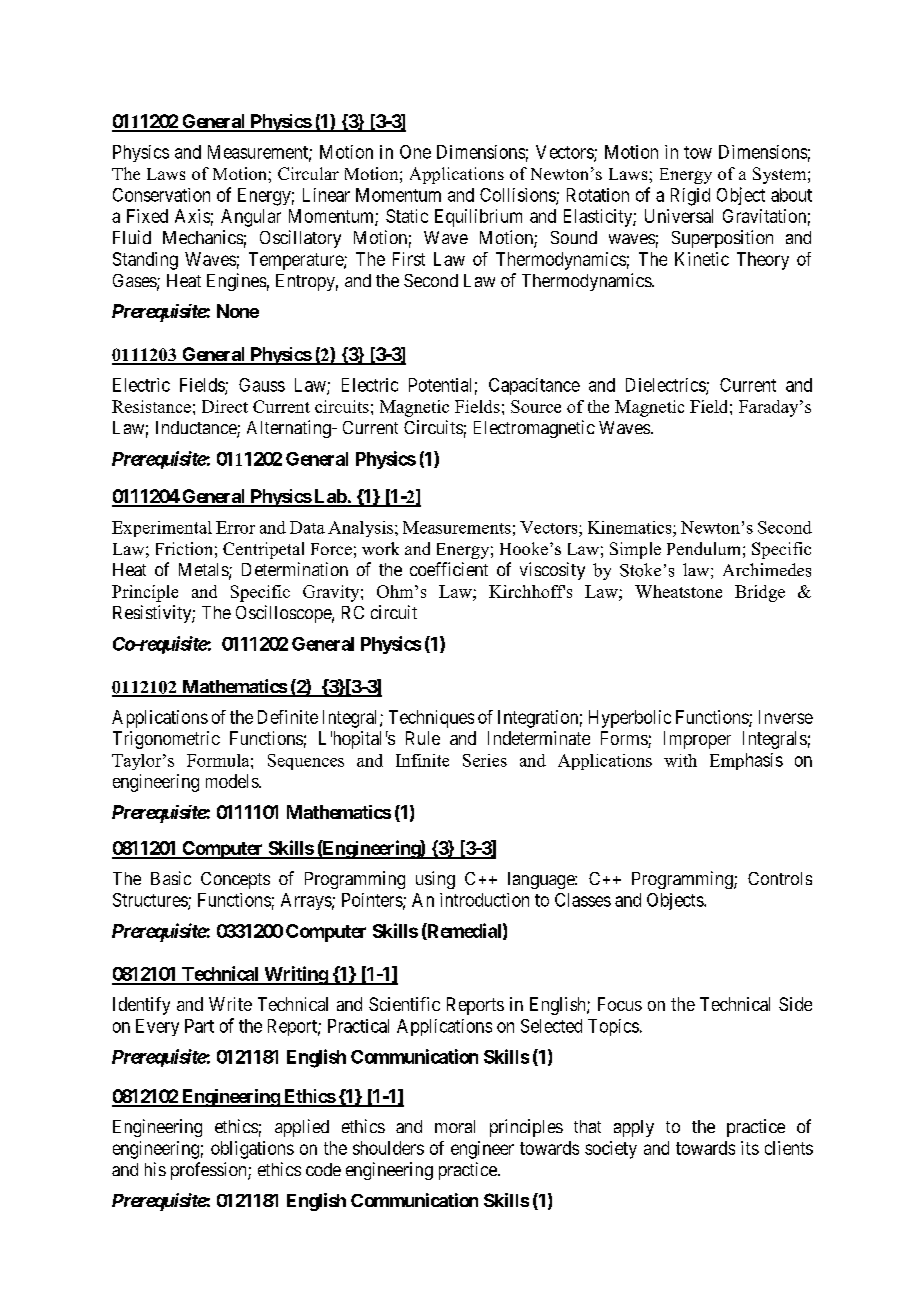 This document has width=924, height=1308. I want to click on profession, so click(210, 1171).
